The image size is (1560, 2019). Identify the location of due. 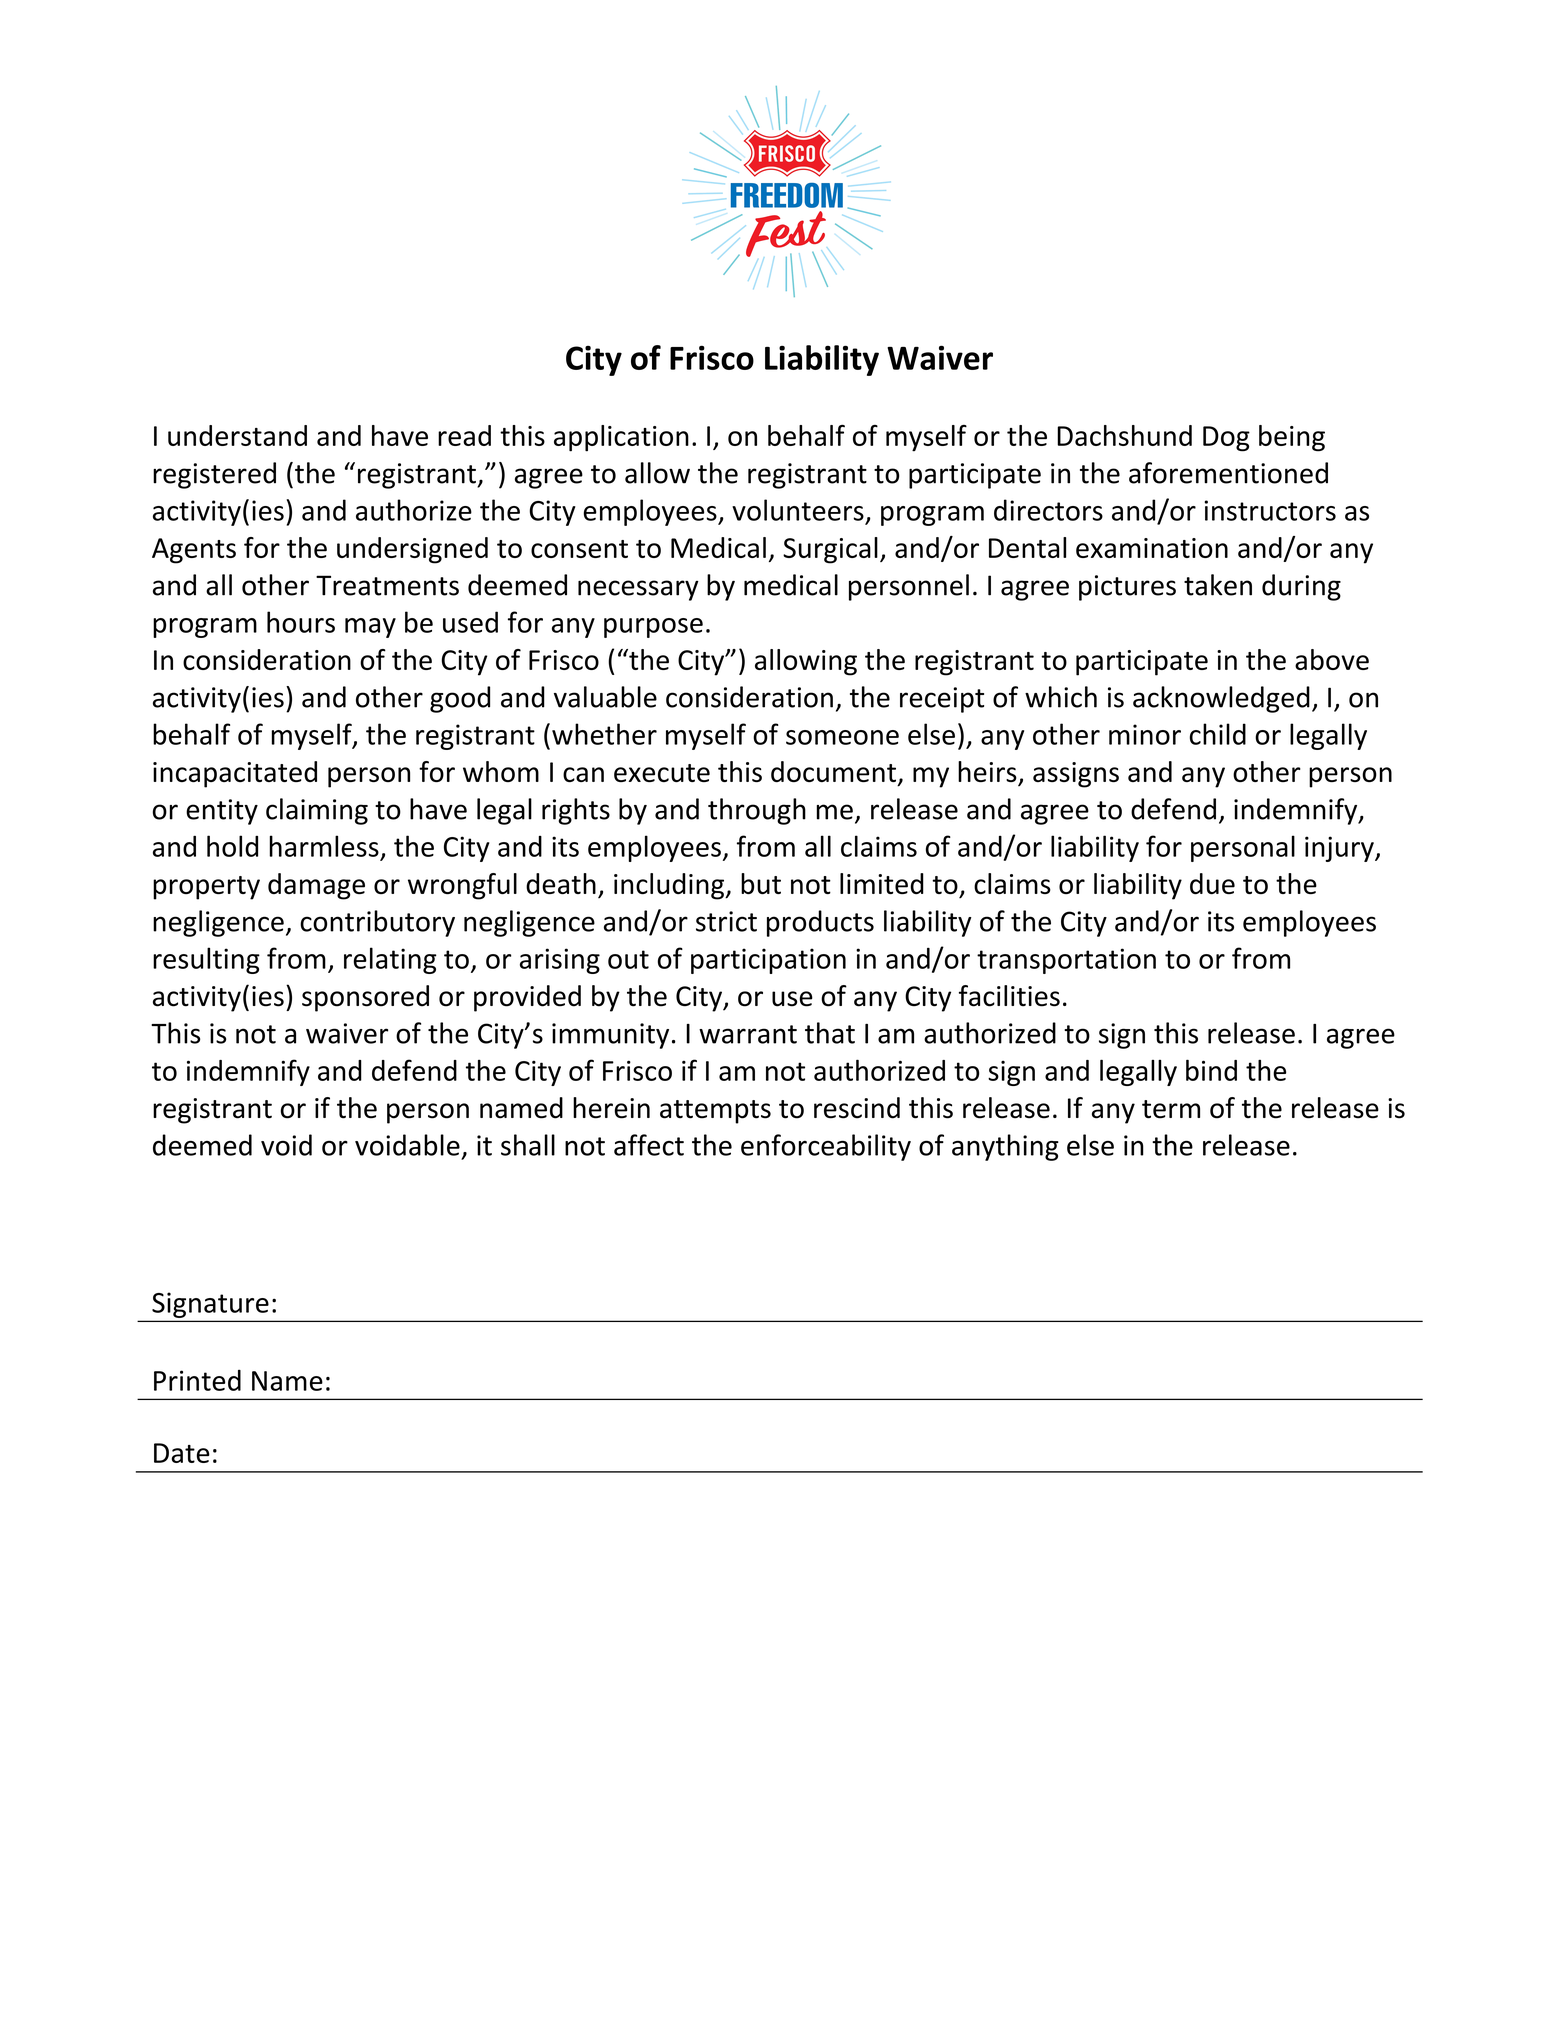
(1212, 883).
